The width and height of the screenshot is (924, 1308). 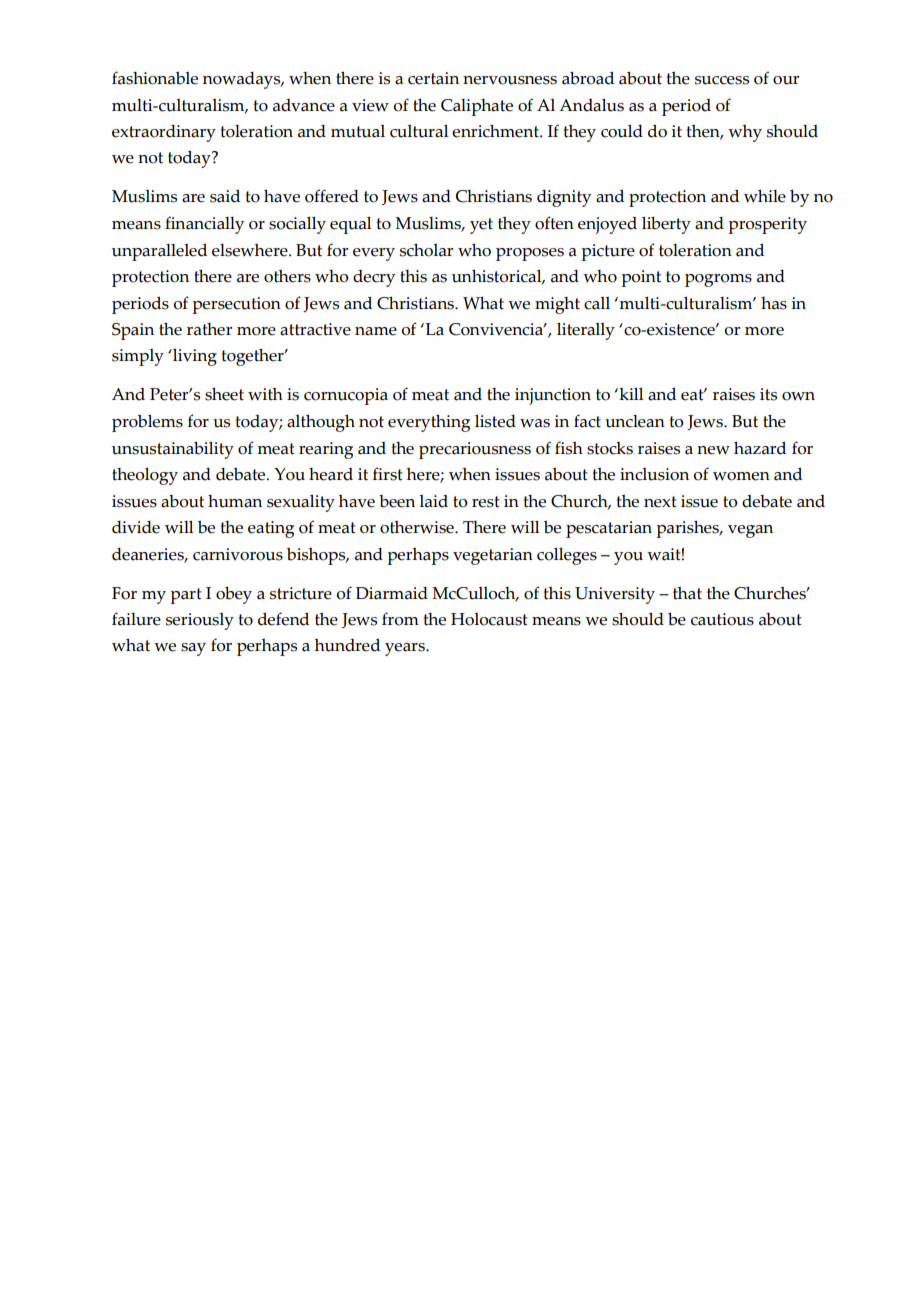 I want to click on yet, so click(x=481, y=226).
